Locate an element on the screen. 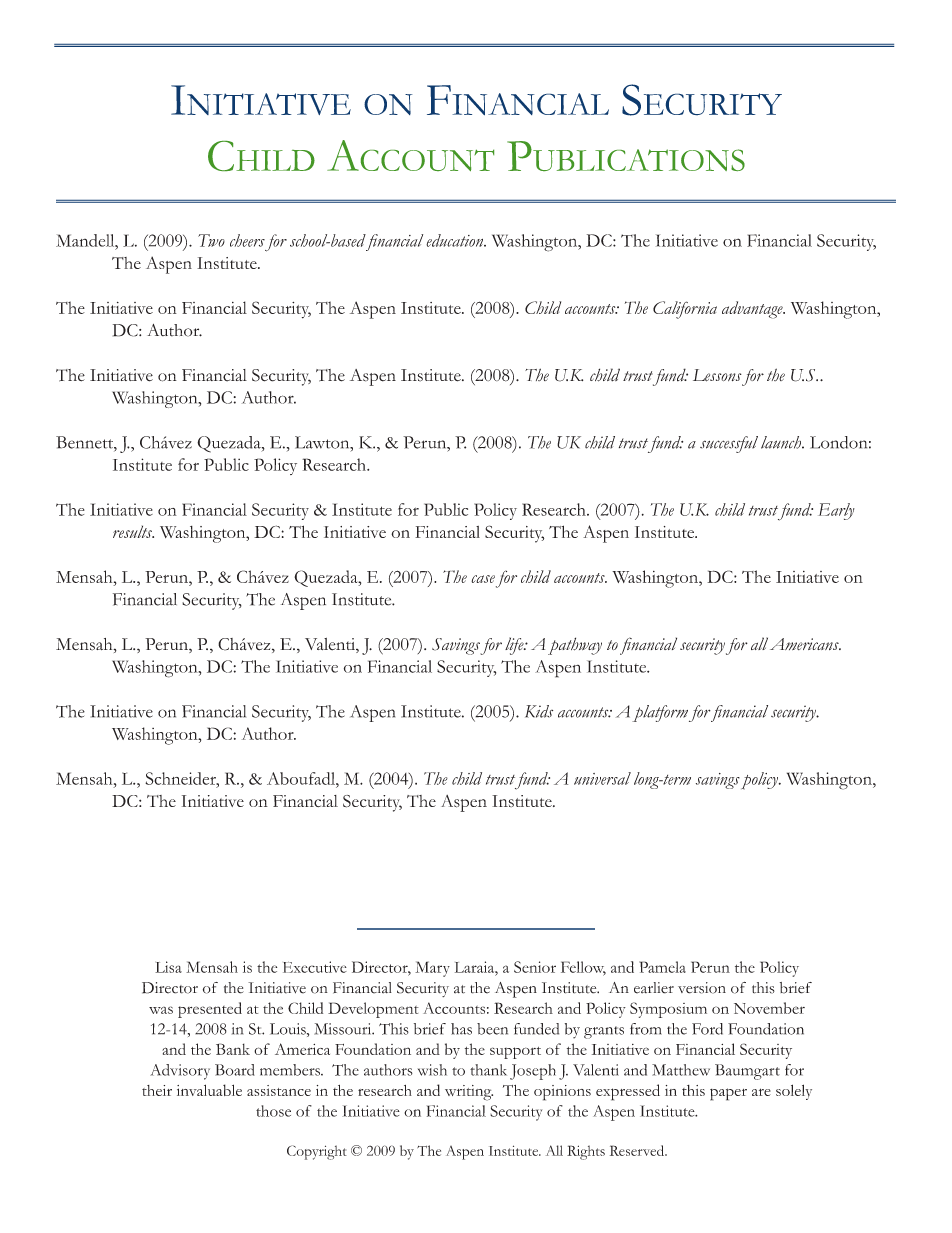  platform is located at coordinates (660, 713).
